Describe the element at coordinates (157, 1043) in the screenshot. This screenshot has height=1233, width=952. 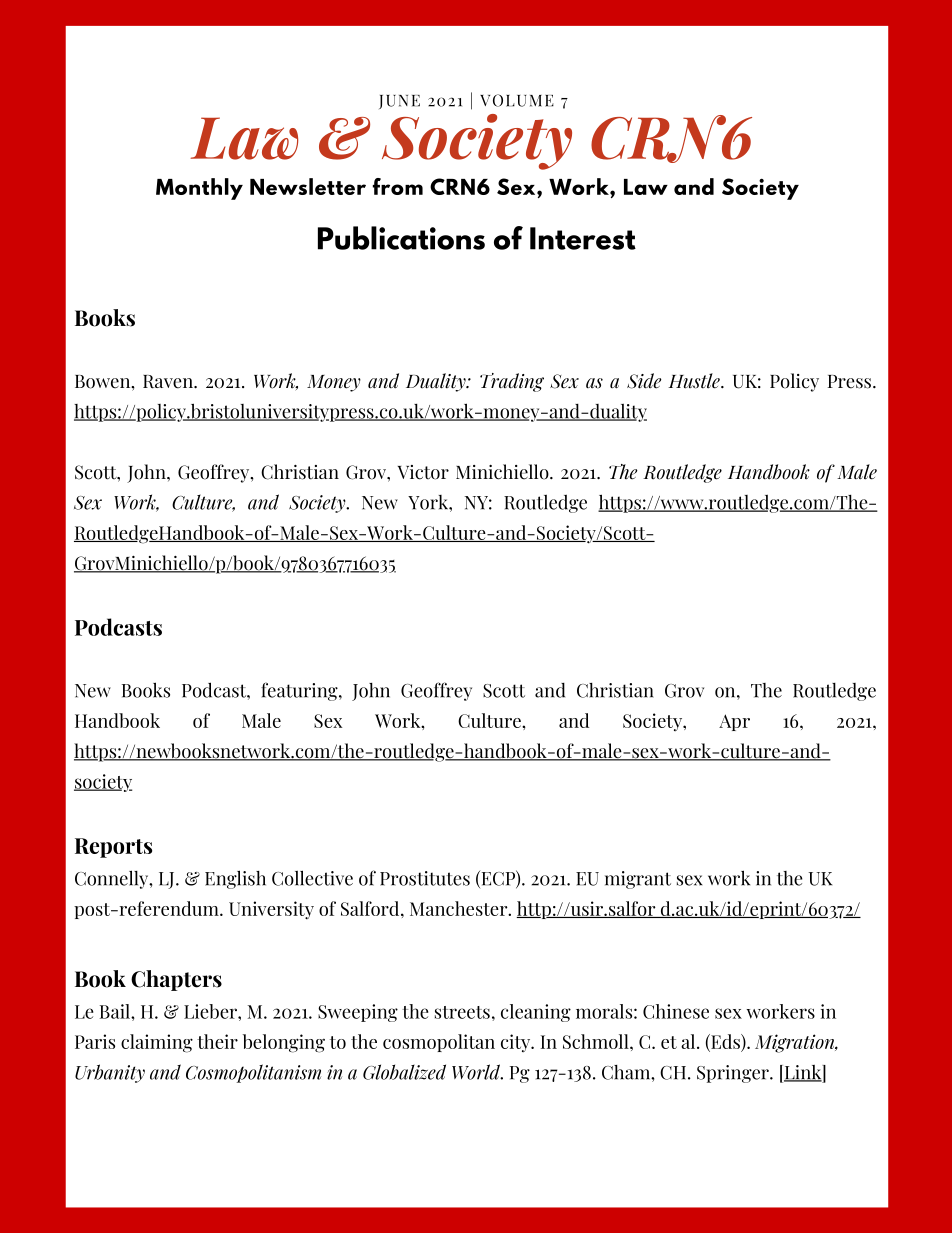
I see `claiming` at that location.
